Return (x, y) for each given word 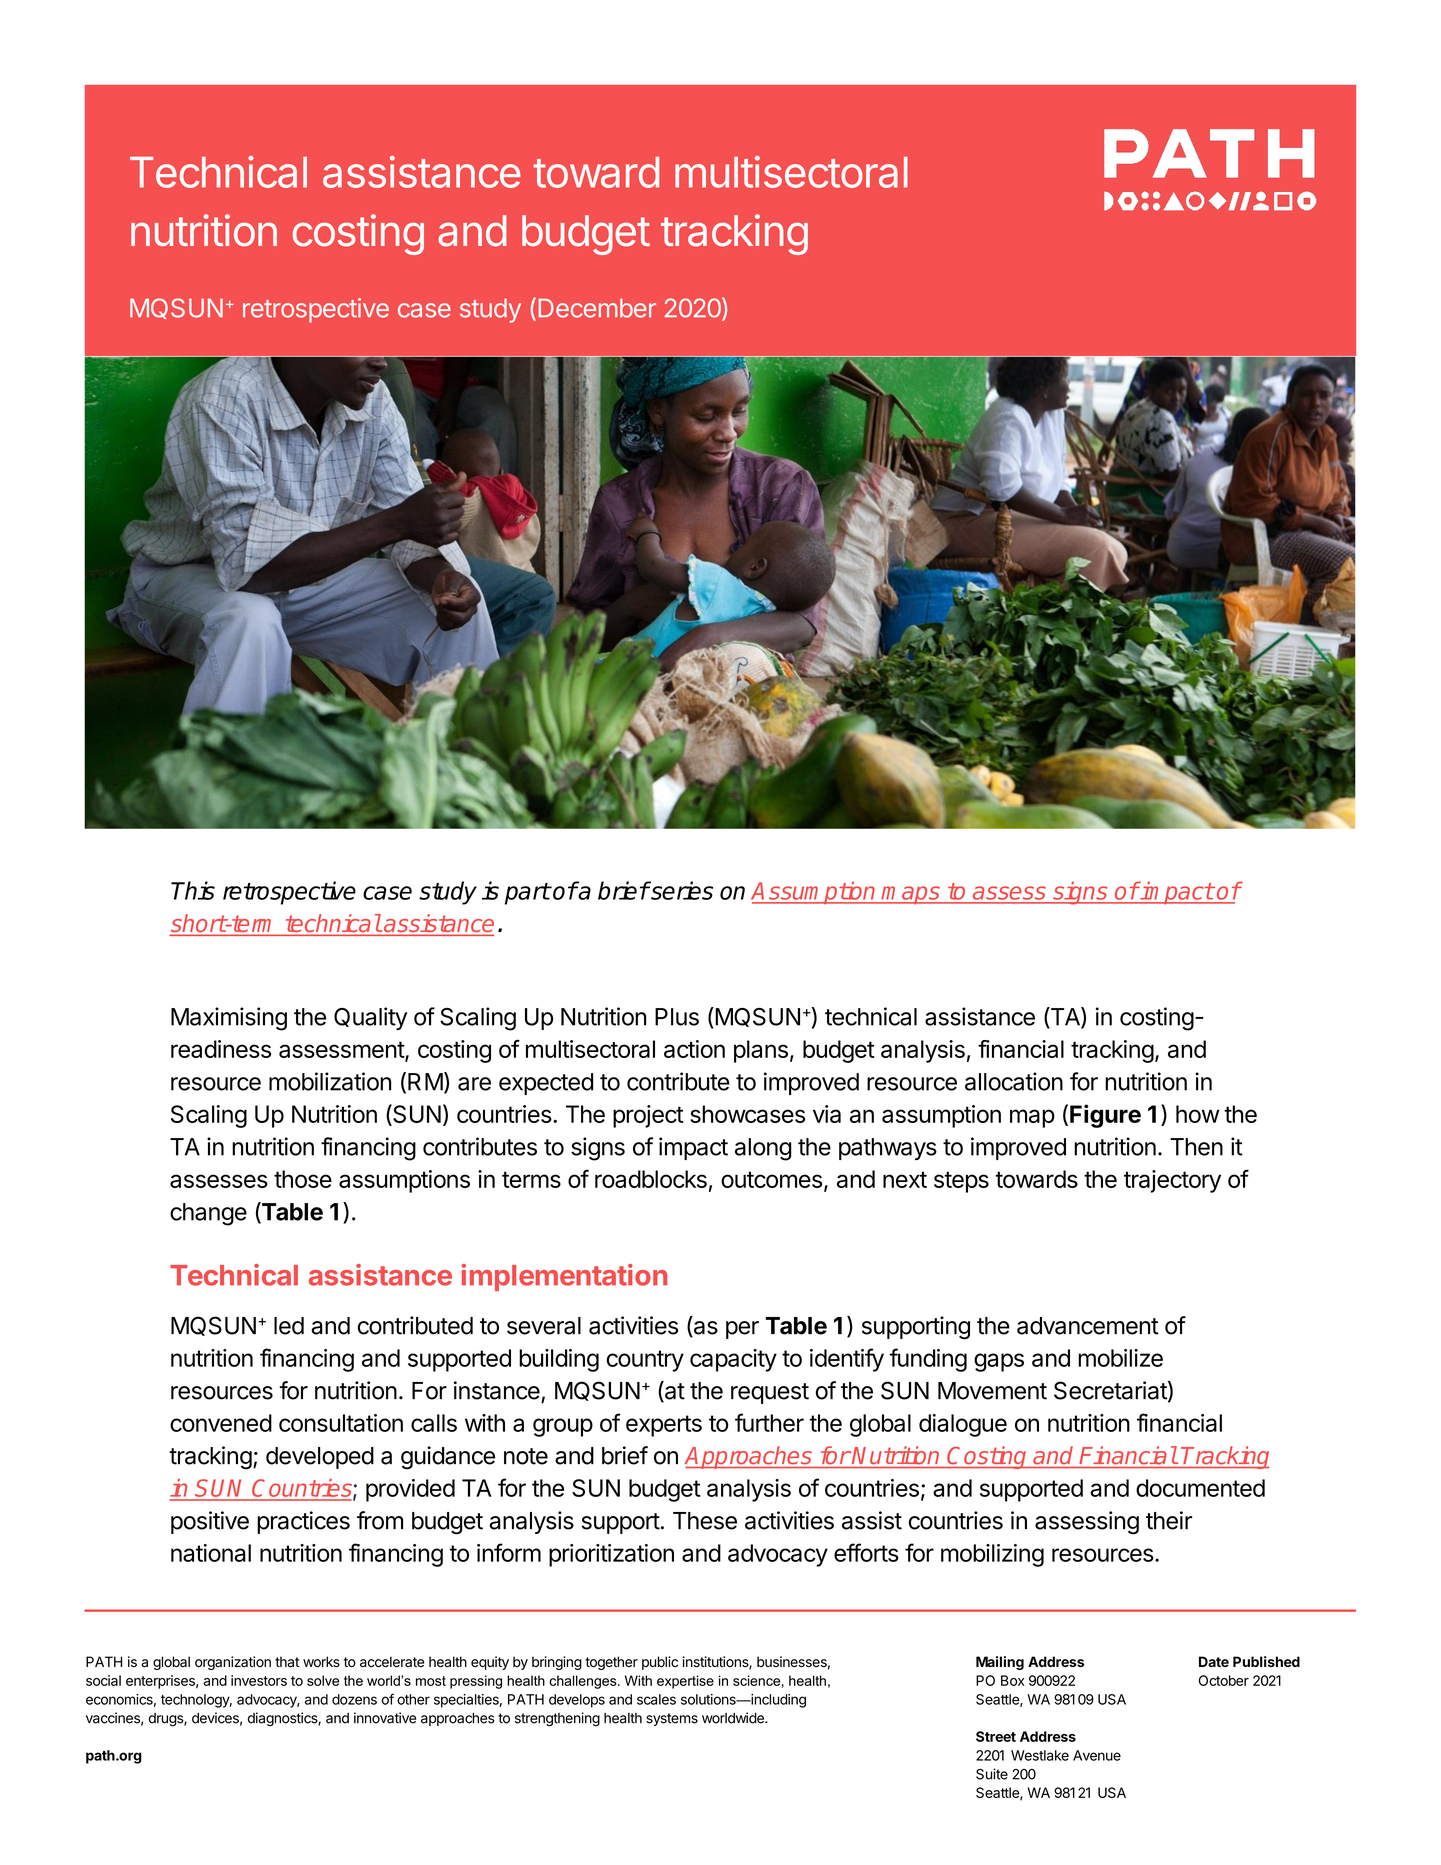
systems (672, 1719)
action (694, 1049)
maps (911, 895)
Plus (677, 1017)
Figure (1105, 1116)
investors (259, 1680)
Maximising (229, 1019)
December (597, 308)
